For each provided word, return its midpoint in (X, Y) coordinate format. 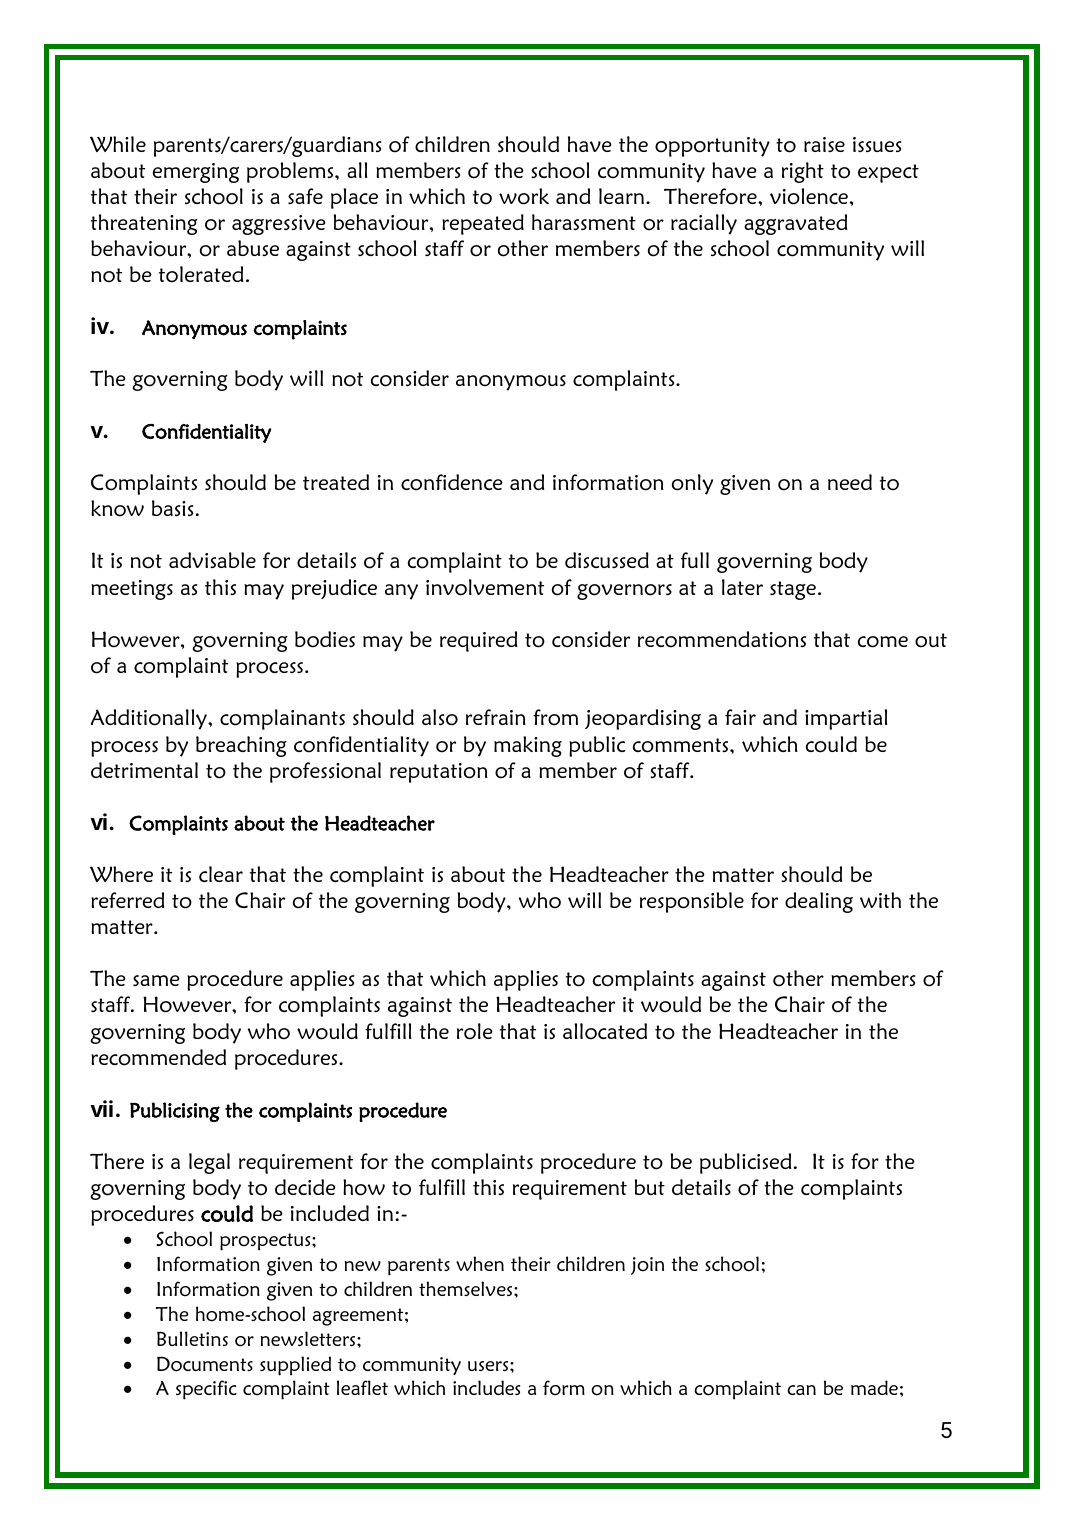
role (475, 1031)
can (801, 1390)
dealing (819, 902)
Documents (205, 1364)
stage (793, 590)
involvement (485, 587)
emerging (196, 173)
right (803, 172)
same (156, 980)
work (524, 196)
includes (486, 1387)
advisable (212, 560)
